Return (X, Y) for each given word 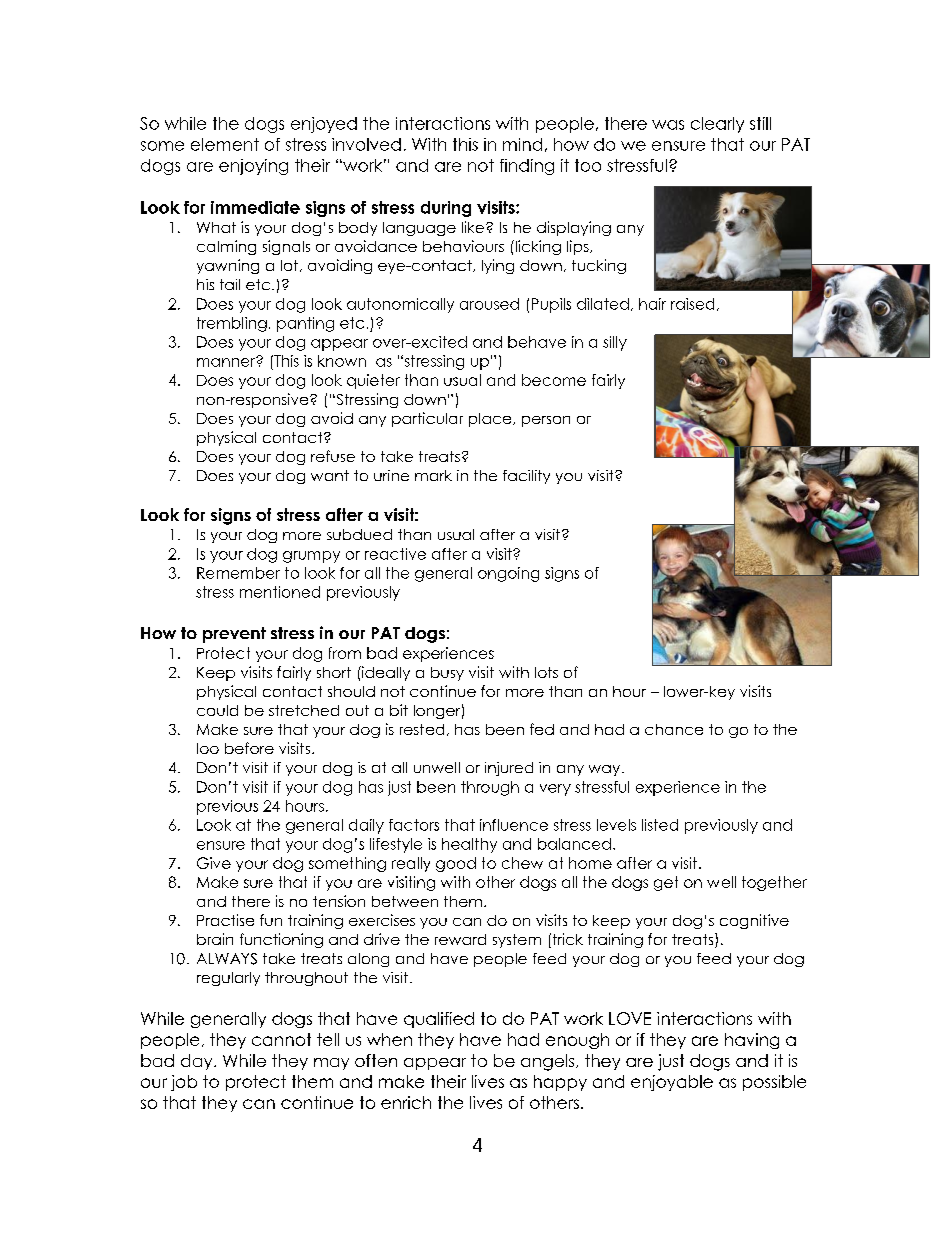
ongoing (508, 574)
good (456, 864)
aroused (489, 304)
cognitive (754, 921)
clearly (717, 125)
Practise (225, 920)
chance (674, 729)
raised (692, 304)
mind (522, 144)
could (217, 710)
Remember (238, 573)
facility (526, 477)
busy (447, 674)
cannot (281, 1039)
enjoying (253, 167)
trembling (232, 324)
